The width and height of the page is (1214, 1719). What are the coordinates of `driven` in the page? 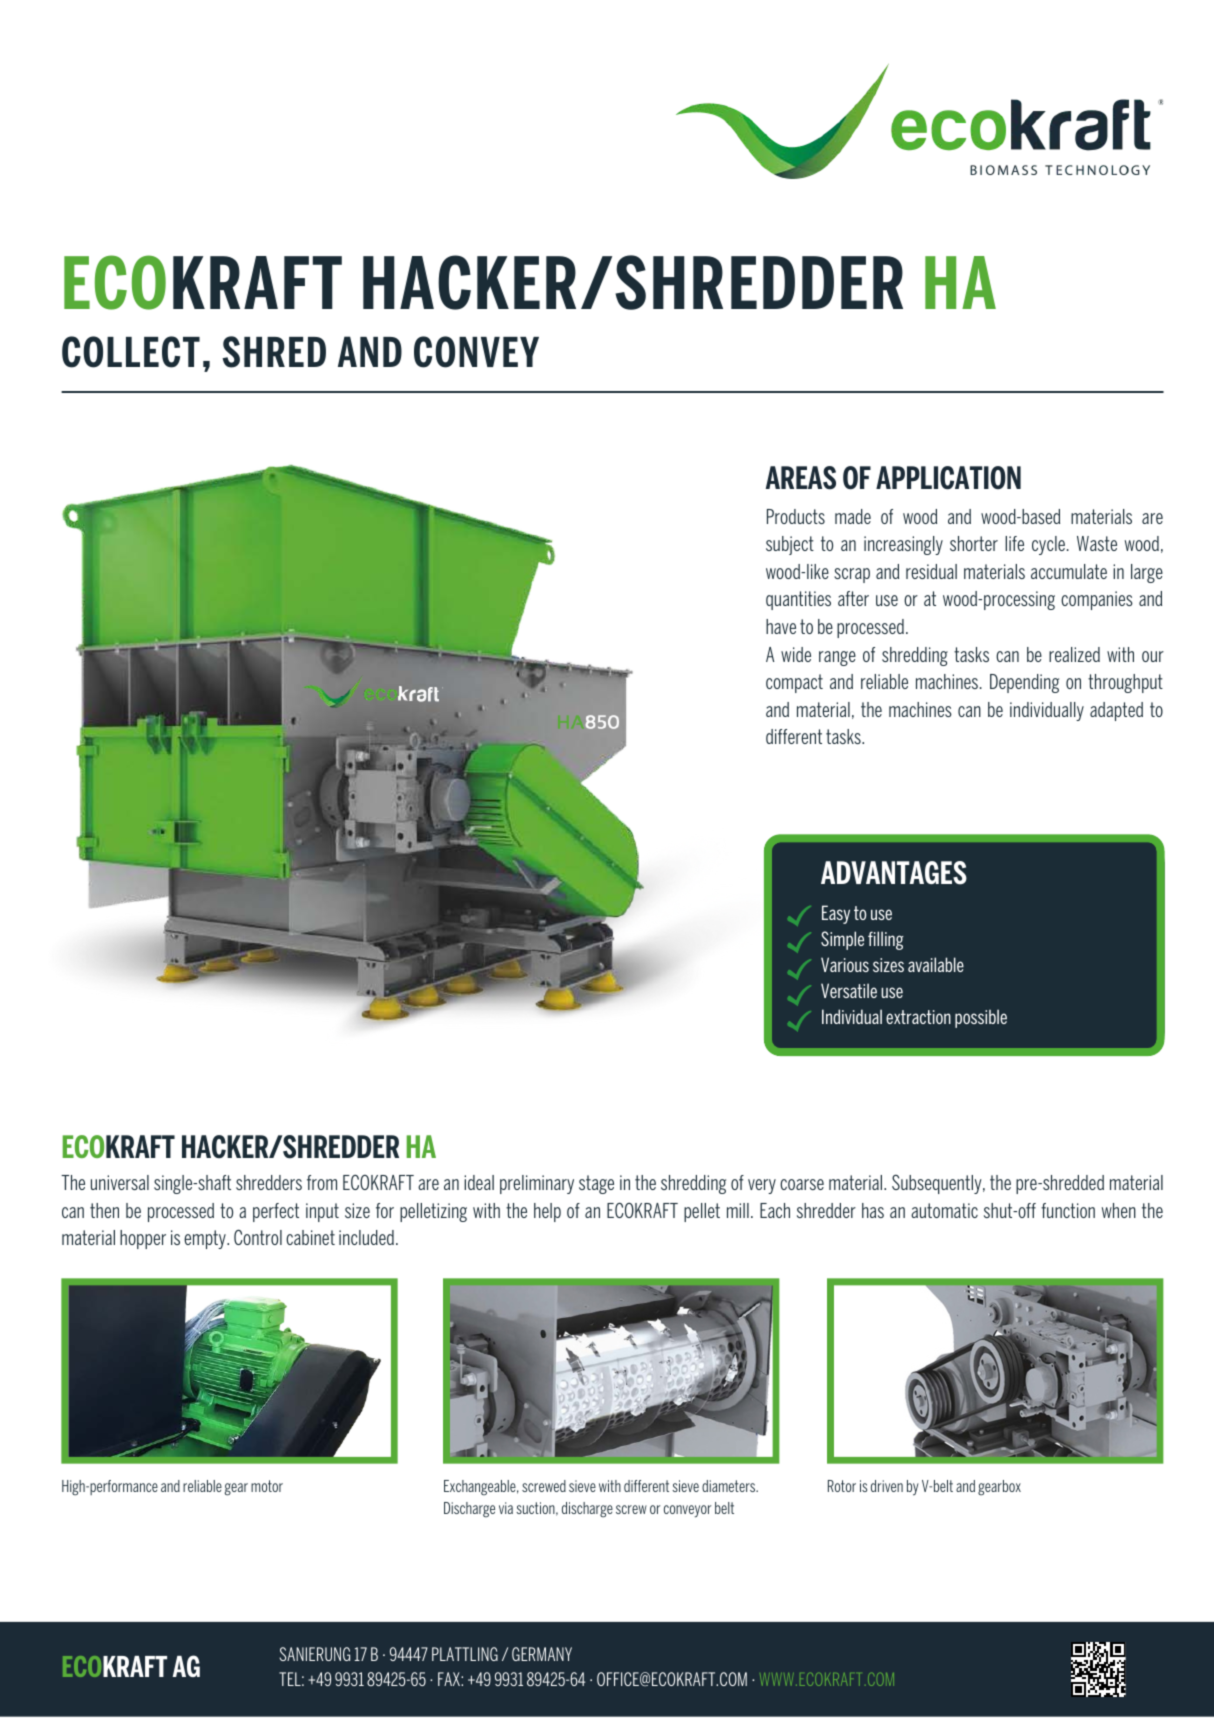 It's located at (887, 1486).
